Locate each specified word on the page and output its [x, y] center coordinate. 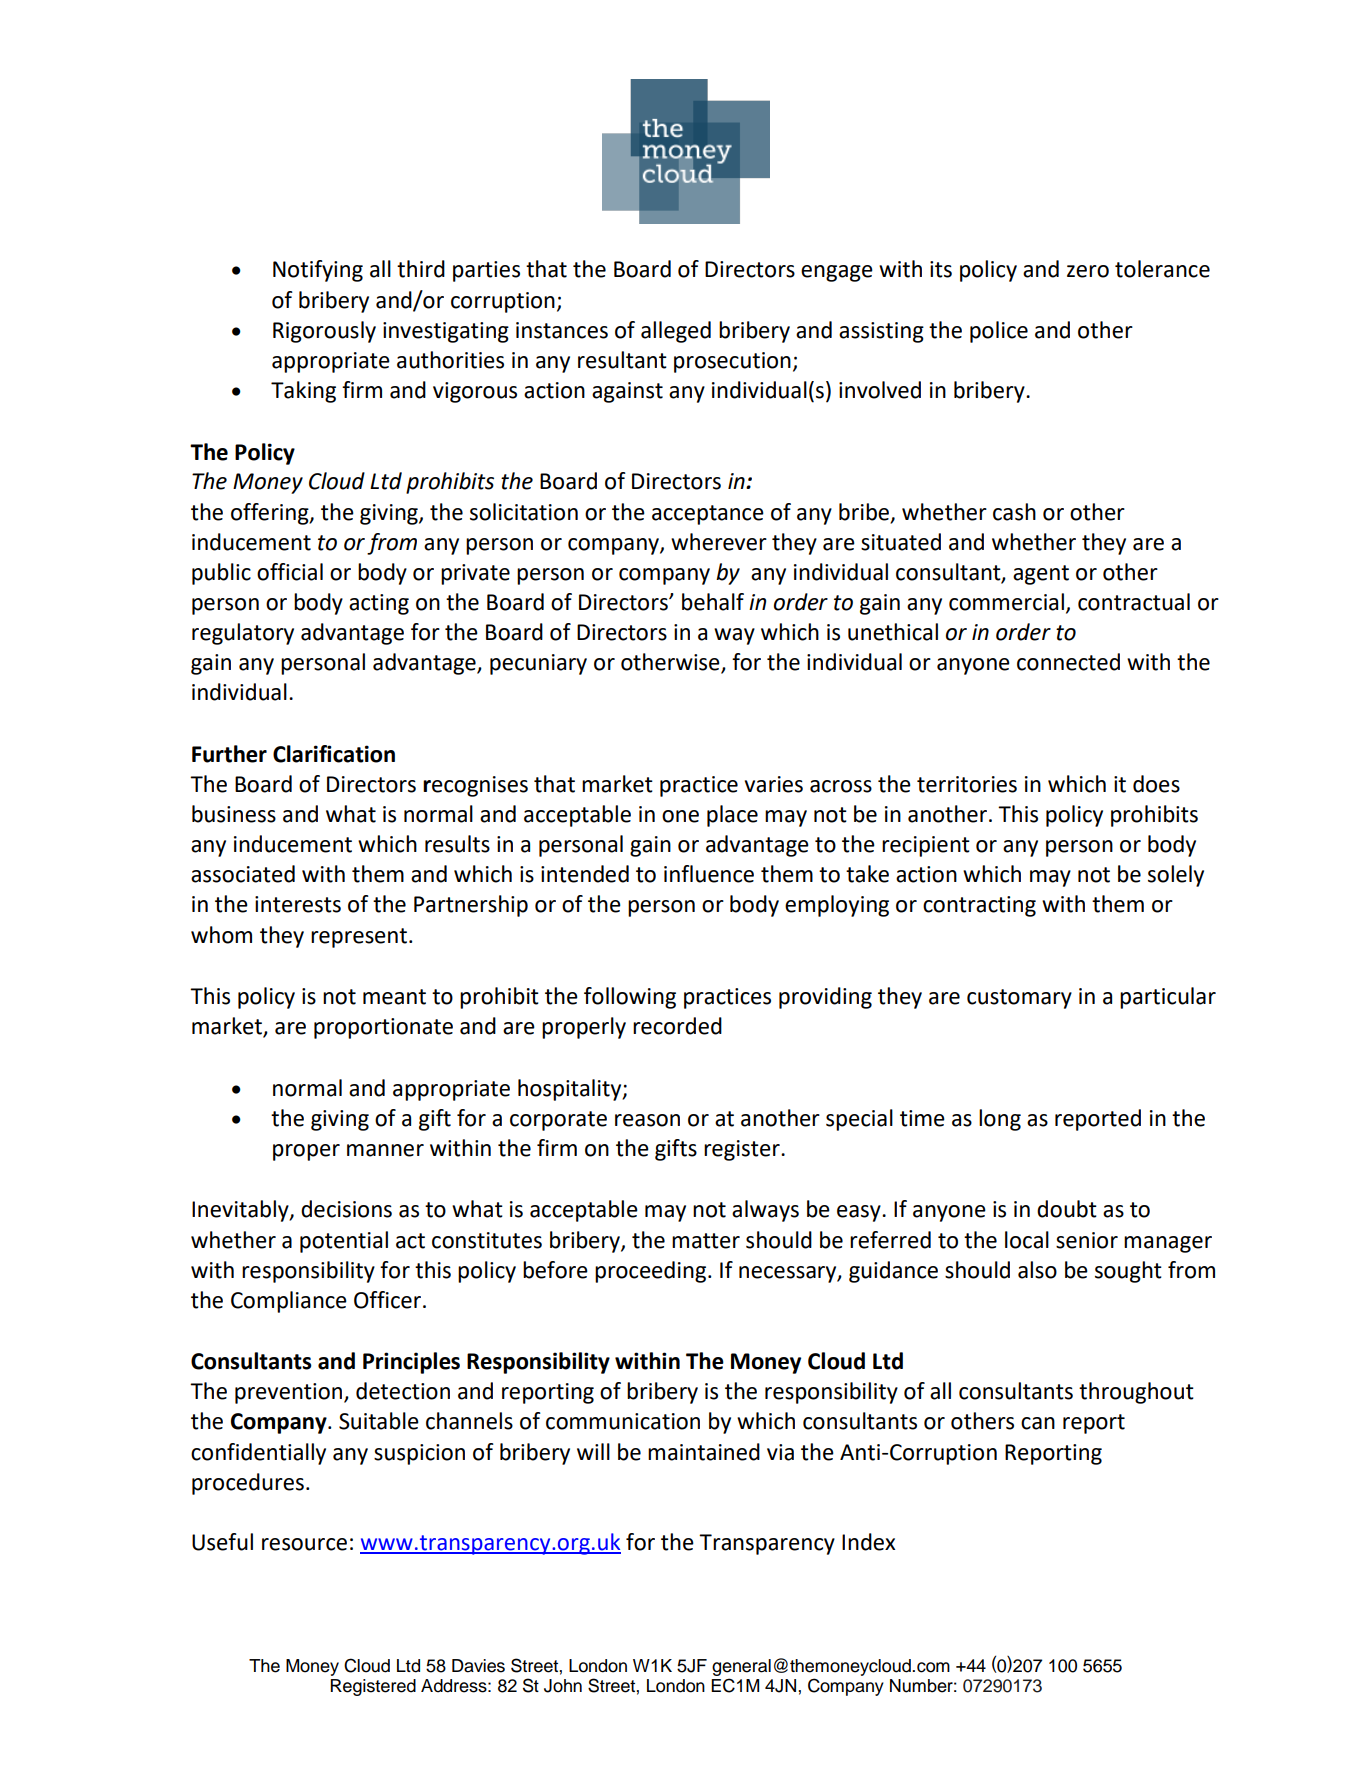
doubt [1067, 1209]
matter [706, 1241]
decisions [346, 1209]
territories [967, 784]
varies [774, 784]
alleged [676, 332]
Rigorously [324, 332]
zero [1088, 271]
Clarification [334, 754]
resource [304, 1544]
